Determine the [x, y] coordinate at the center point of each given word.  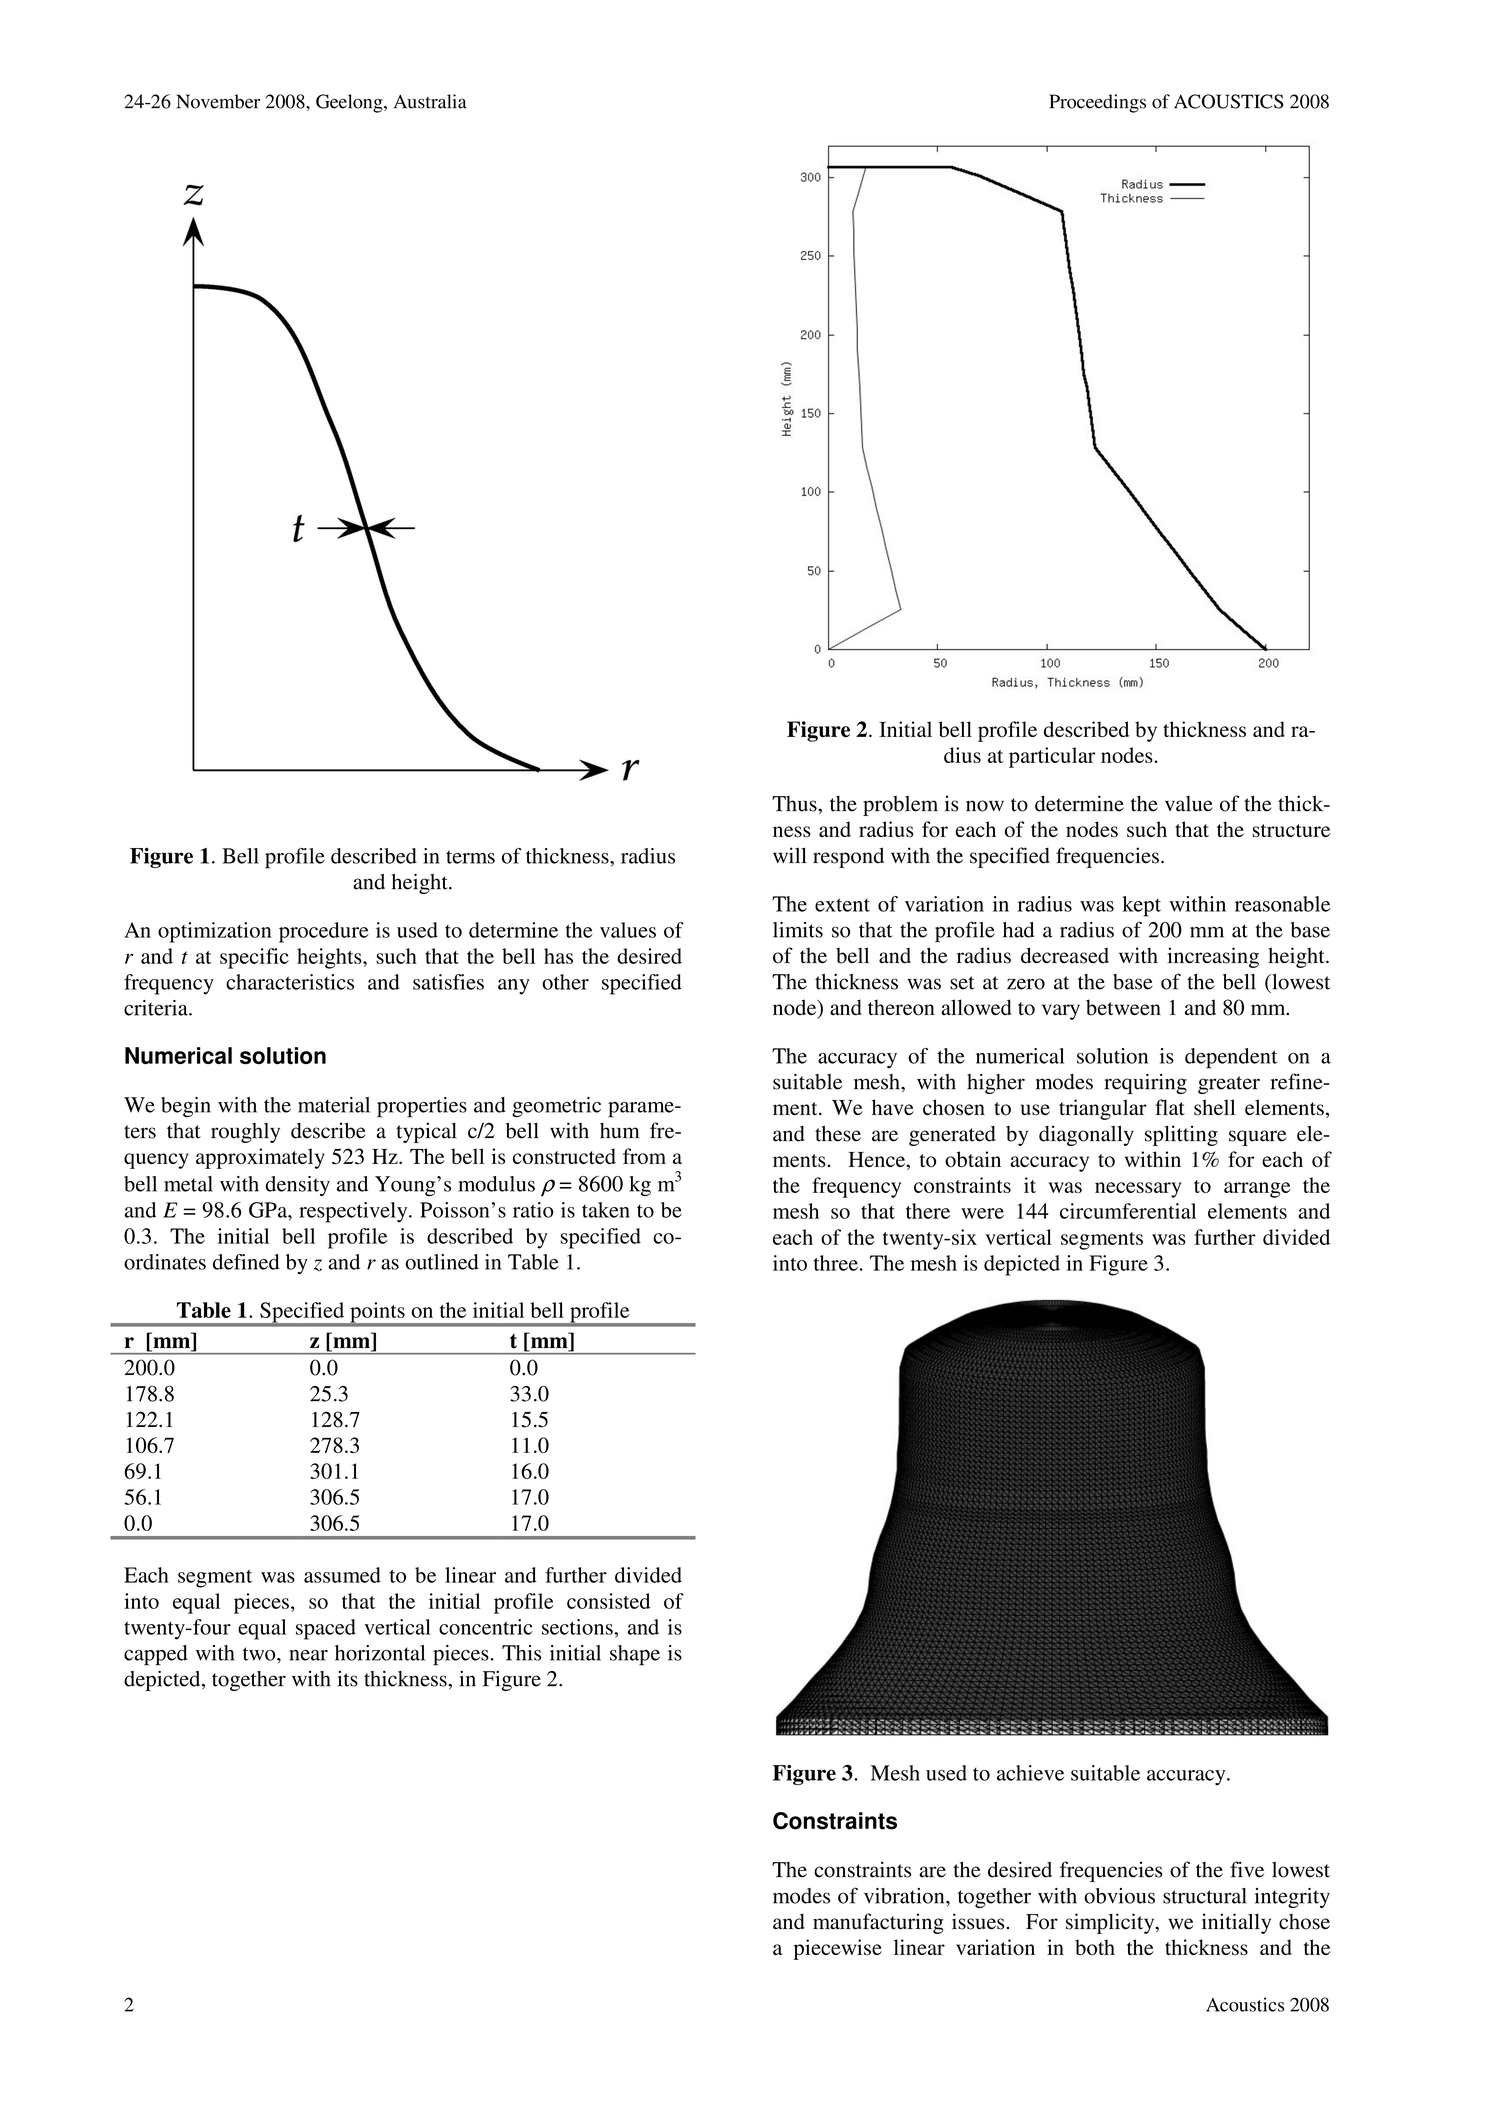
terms [470, 857]
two [260, 1654]
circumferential [1128, 1211]
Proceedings [1097, 103]
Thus [795, 804]
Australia [430, 101]
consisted [608, 1601]
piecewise [837, 1949]
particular [1052, 757]
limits [798, 930]
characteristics [290, 982]
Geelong [350, 103]
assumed [342, 1575]
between [1123, 1007]
